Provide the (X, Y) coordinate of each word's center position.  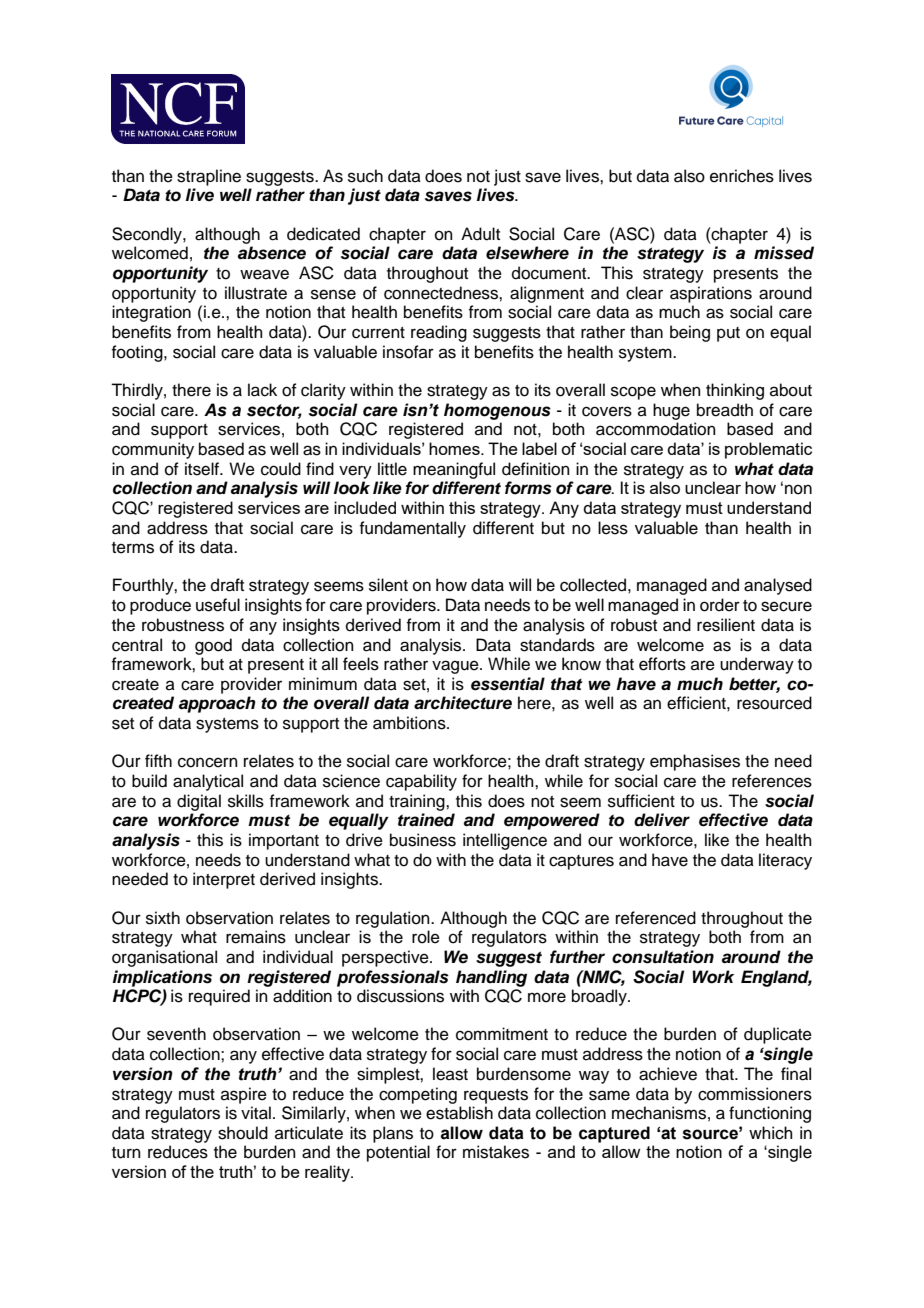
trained (426, 820)
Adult (480, 234)
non (798, 489)
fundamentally (412, 529)
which (771, 1133)
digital (199, 802)
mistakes (496, 1152)
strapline (209, 177)
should (243, 1133)
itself (203, 469)
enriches (742, 176)
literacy (785, 861)
